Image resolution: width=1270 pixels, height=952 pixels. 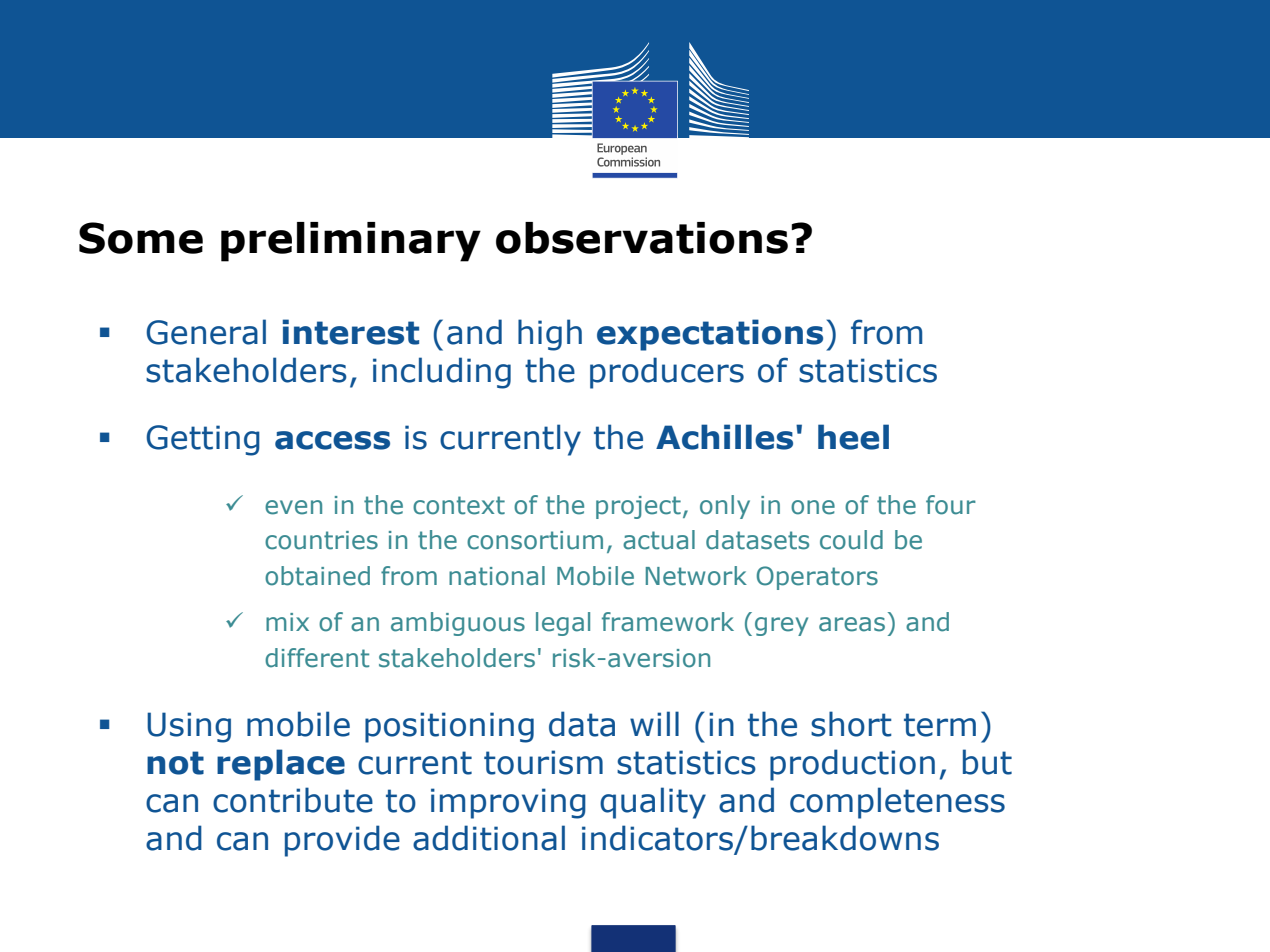 I want to click on could, so click(x=851, y=540).
